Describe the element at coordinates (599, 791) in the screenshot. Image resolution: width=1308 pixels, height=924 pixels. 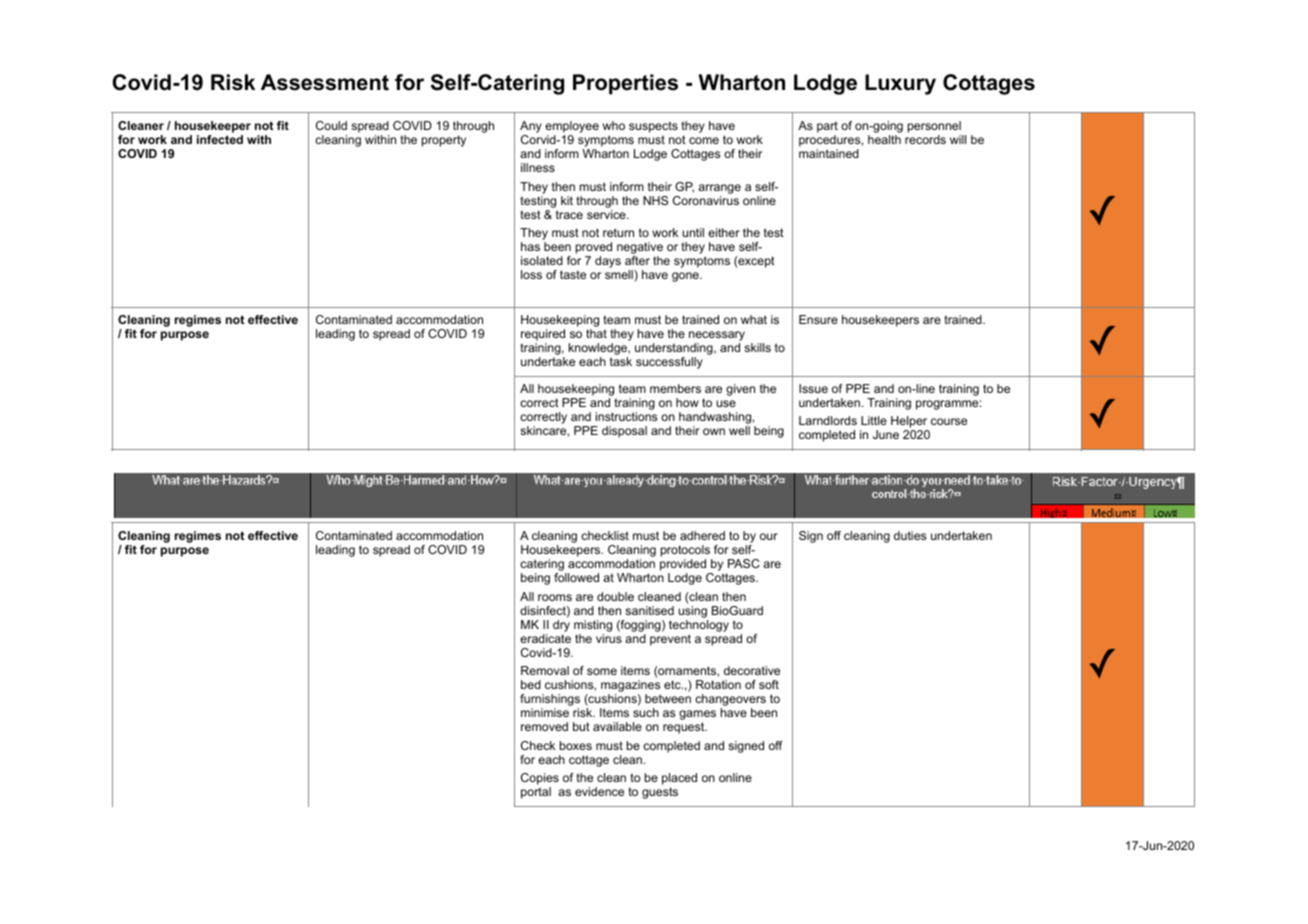
I see `evidence` at that location.
